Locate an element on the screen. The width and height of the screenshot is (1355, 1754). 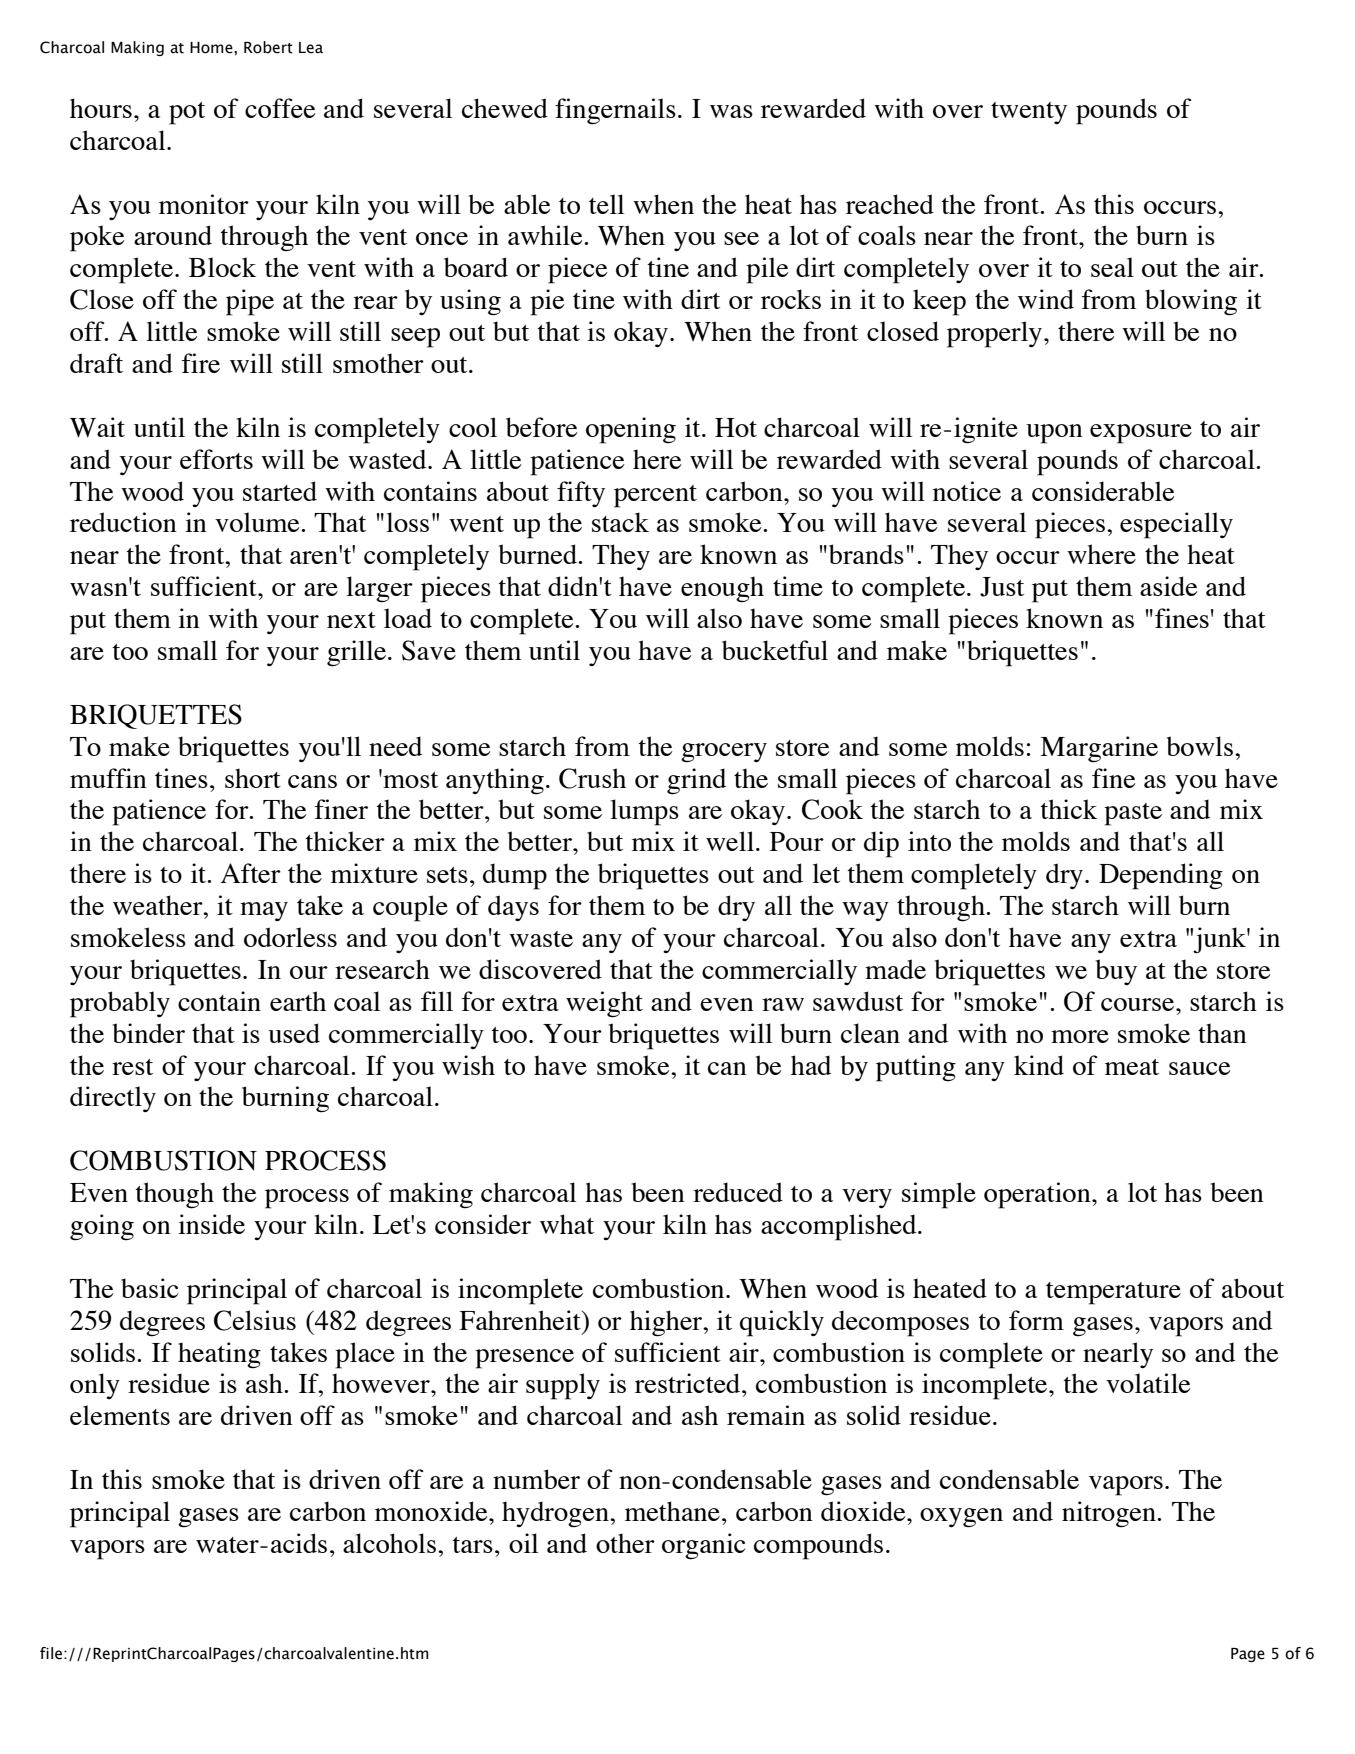
reached is located at coordinates (890, 204).
